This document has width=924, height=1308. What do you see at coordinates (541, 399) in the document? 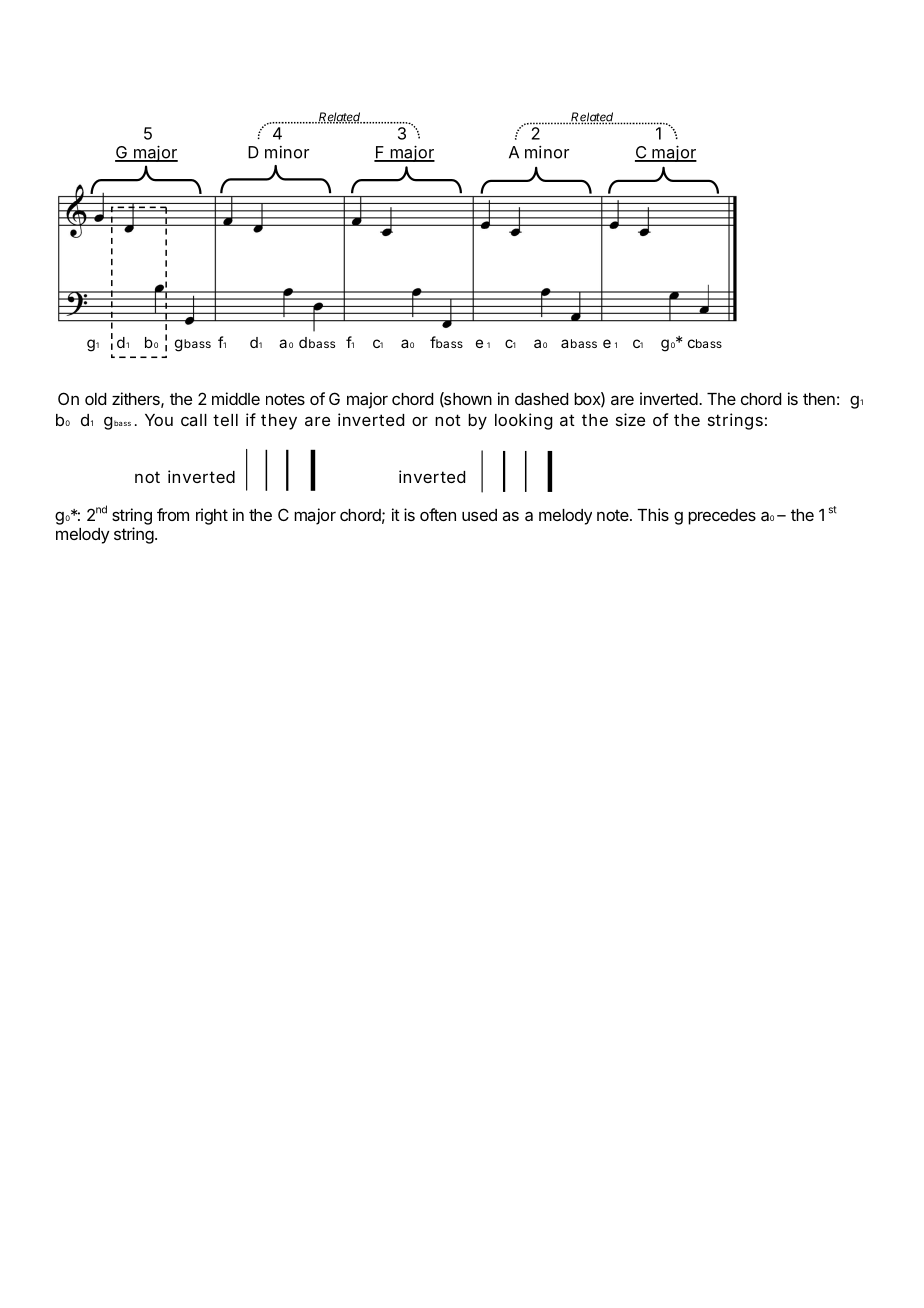
I see `dashed` at bounding box center [541, 399].
